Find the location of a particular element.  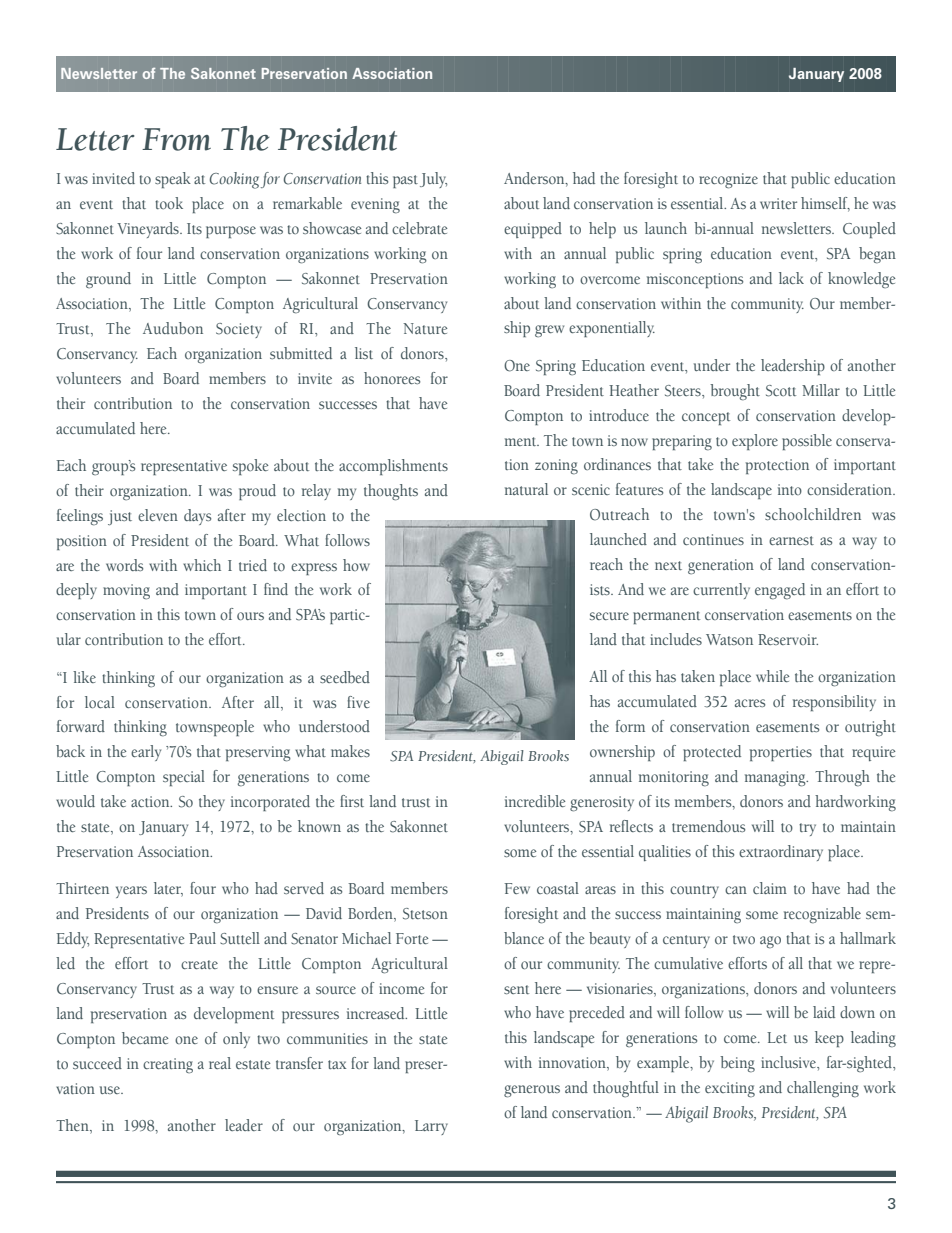

July is located at coordinates (433, 180).
